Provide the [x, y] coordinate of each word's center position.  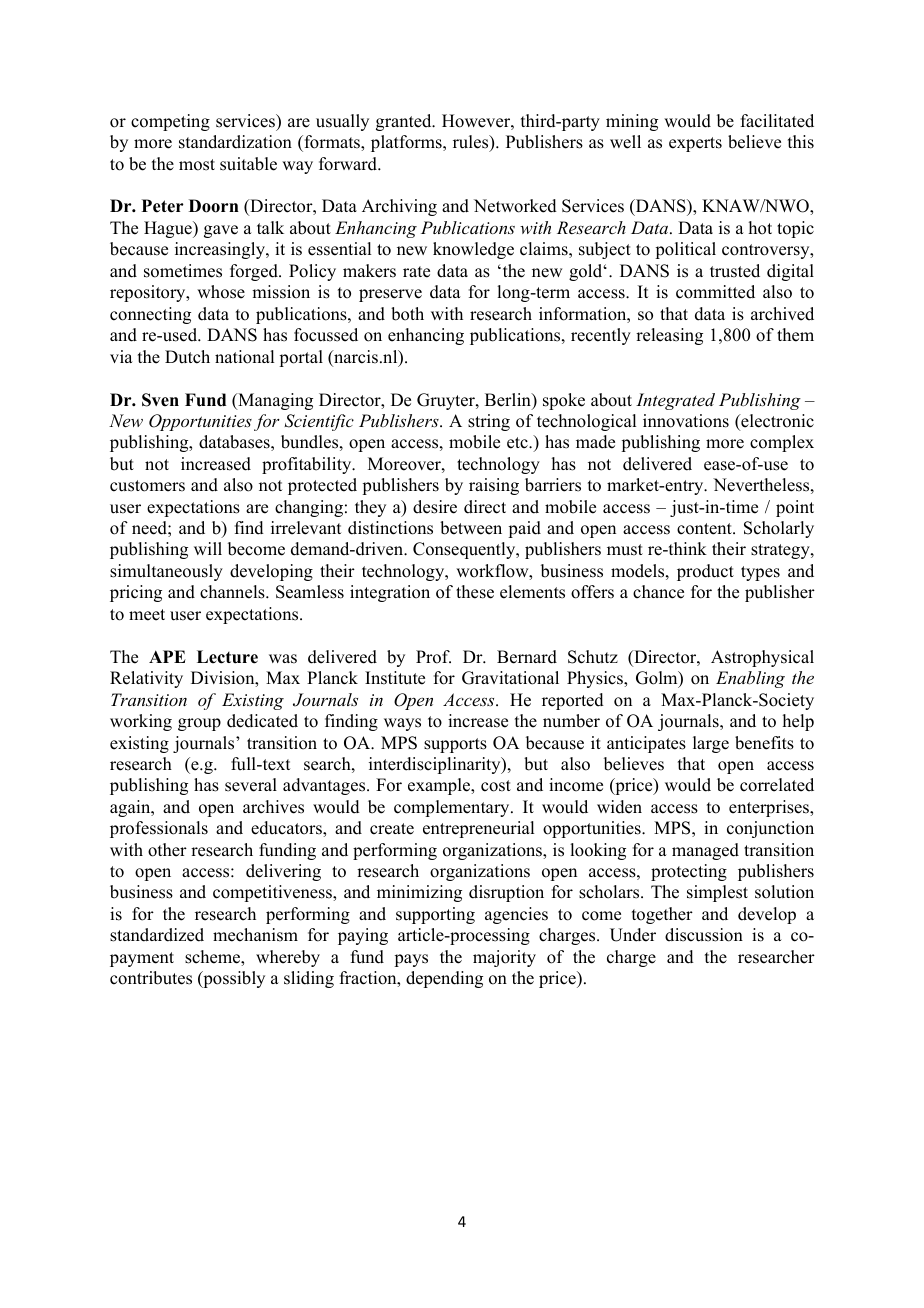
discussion [704, 935]
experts [695, 144]
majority [504, 958]
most [197, 165]
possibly [233, 979]
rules [472, 143]
